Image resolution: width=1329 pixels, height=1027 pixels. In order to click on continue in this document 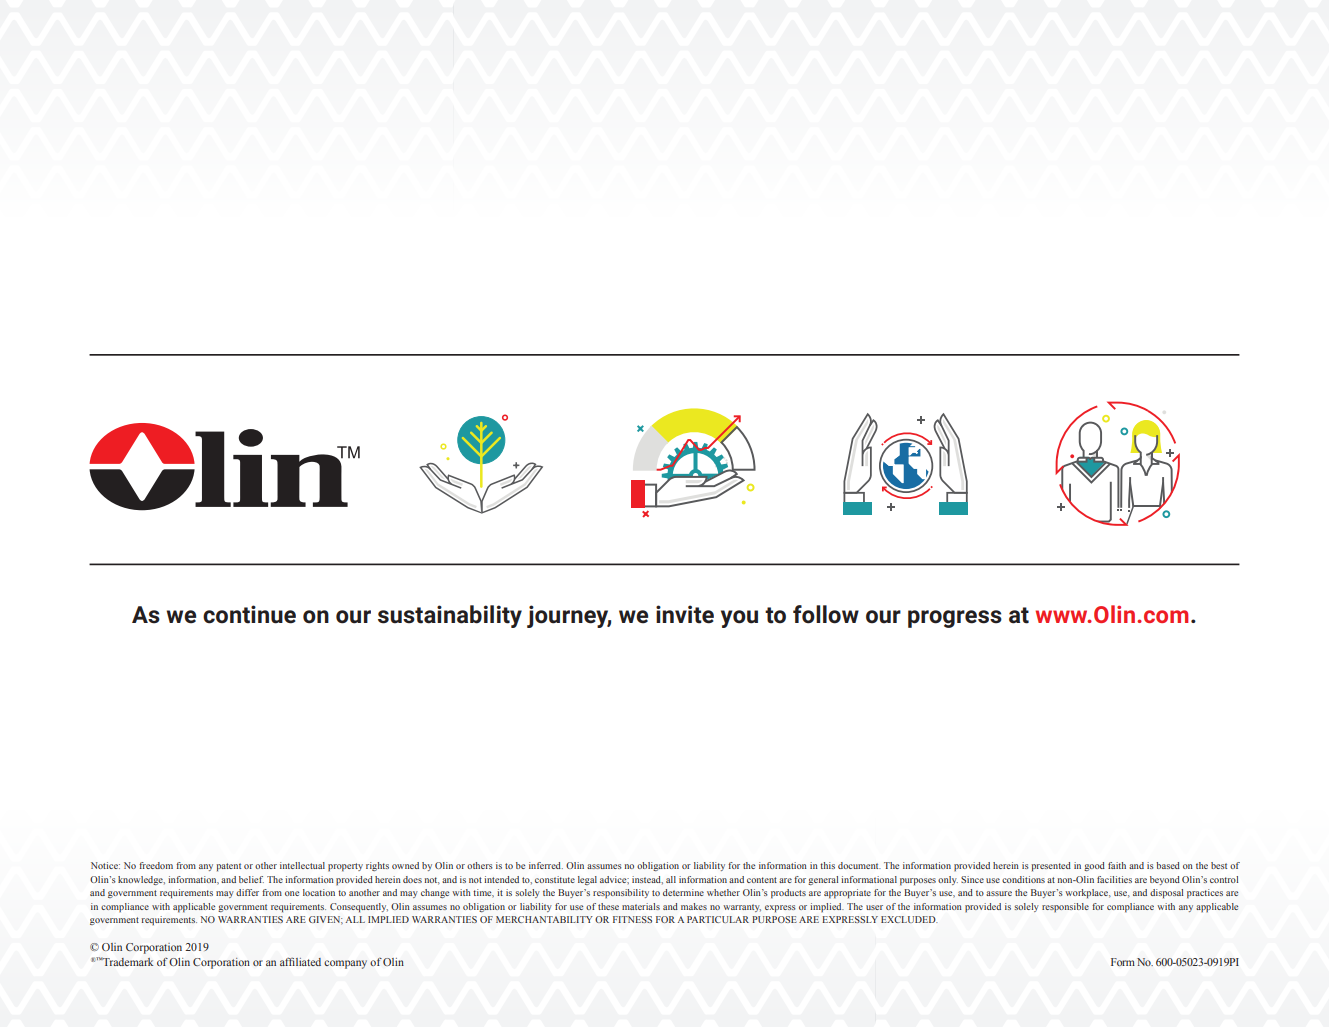, I will do `click(249, 614)`.
